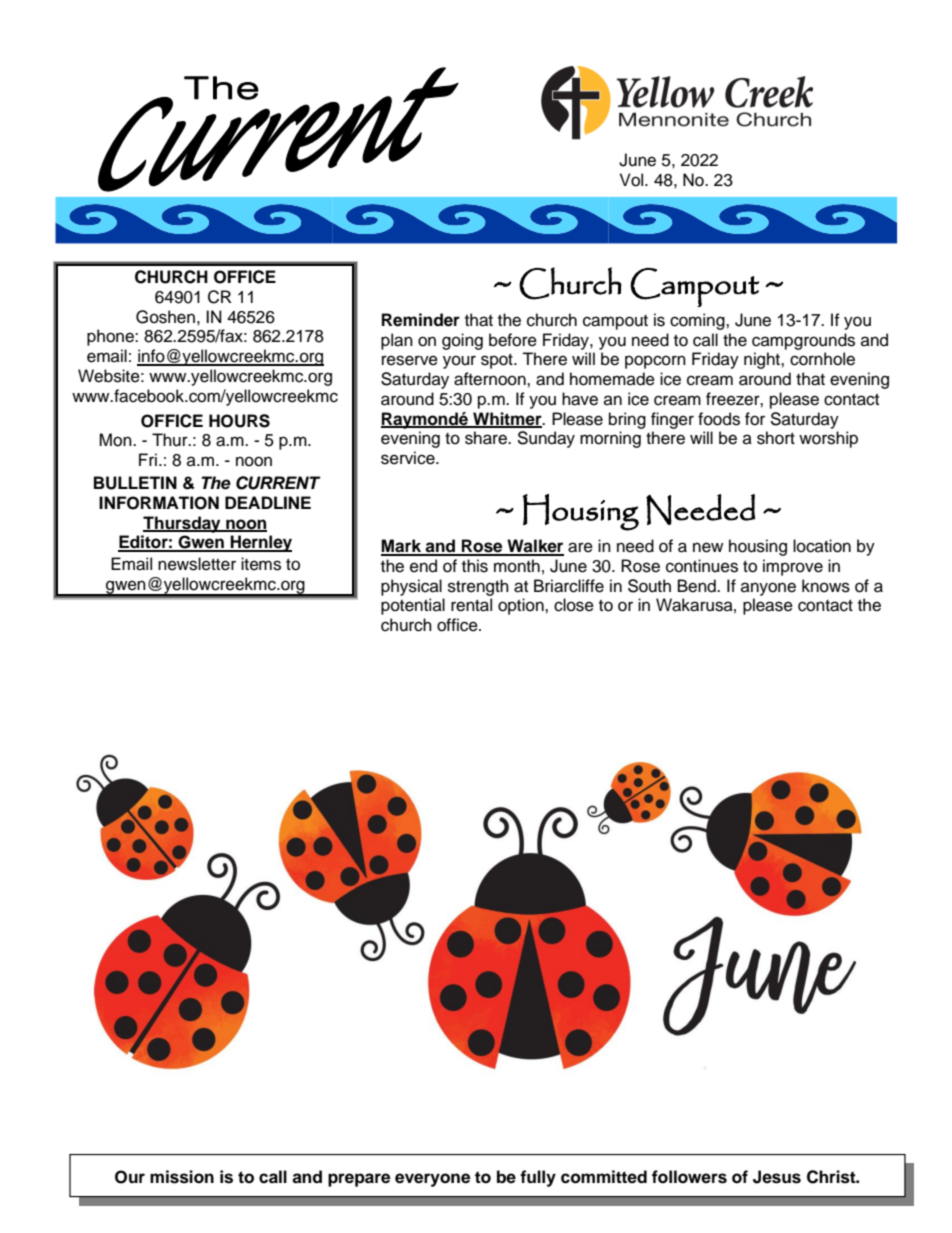  Describe the element at coordinates (689, 1177) in the page. I see `followers` at that location.
